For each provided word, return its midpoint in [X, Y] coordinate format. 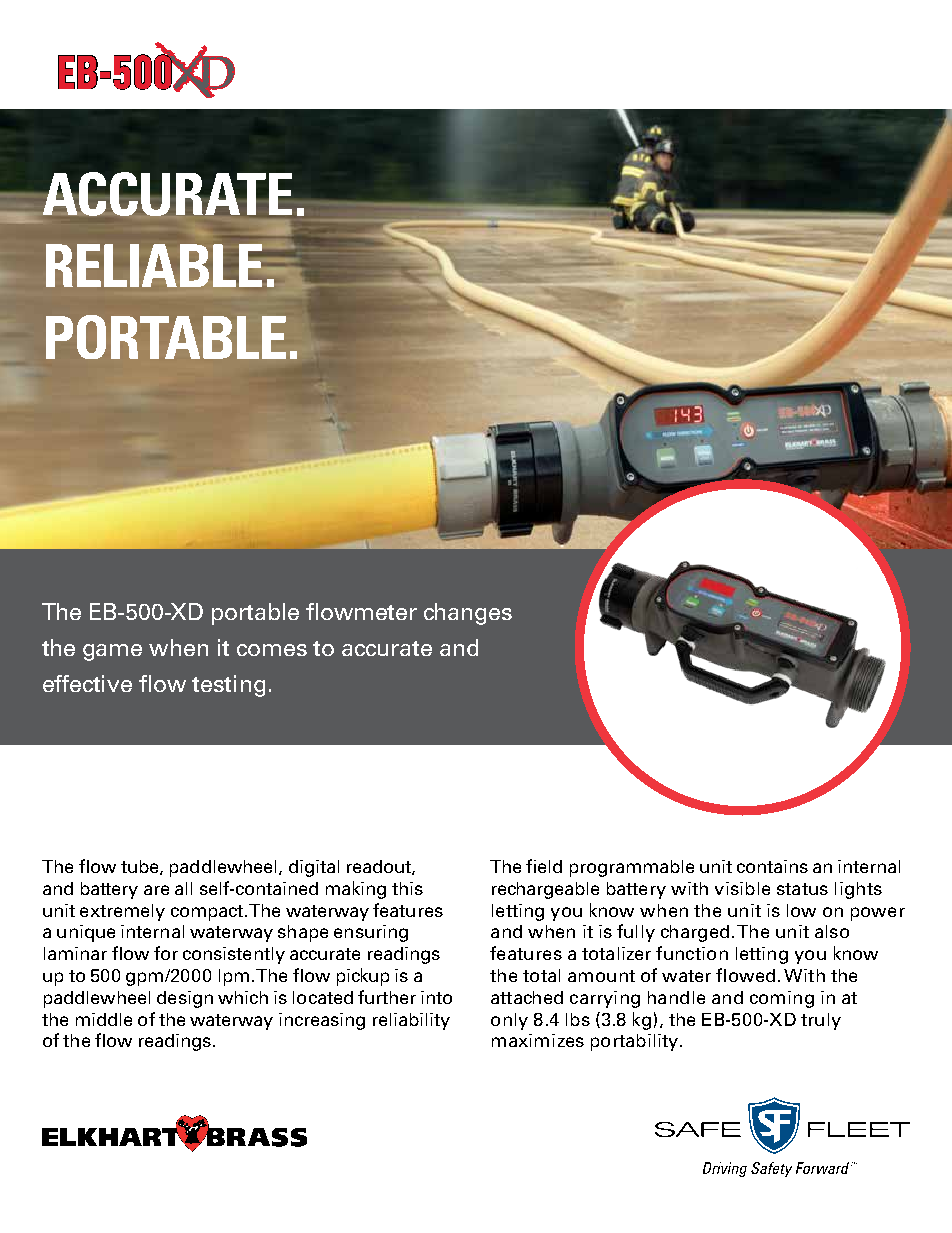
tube [141, 867]
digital [314, 868]
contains [772, 866]
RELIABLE [154, 265]
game [112, 652]
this [407, 888]
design [185, 999]
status [802, 889]
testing [228, 686]
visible [742, 888]
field [544, 866]
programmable [632, 868]
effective [87, 683]
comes [272, 650]
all [183, 888]
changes [468, 614]
